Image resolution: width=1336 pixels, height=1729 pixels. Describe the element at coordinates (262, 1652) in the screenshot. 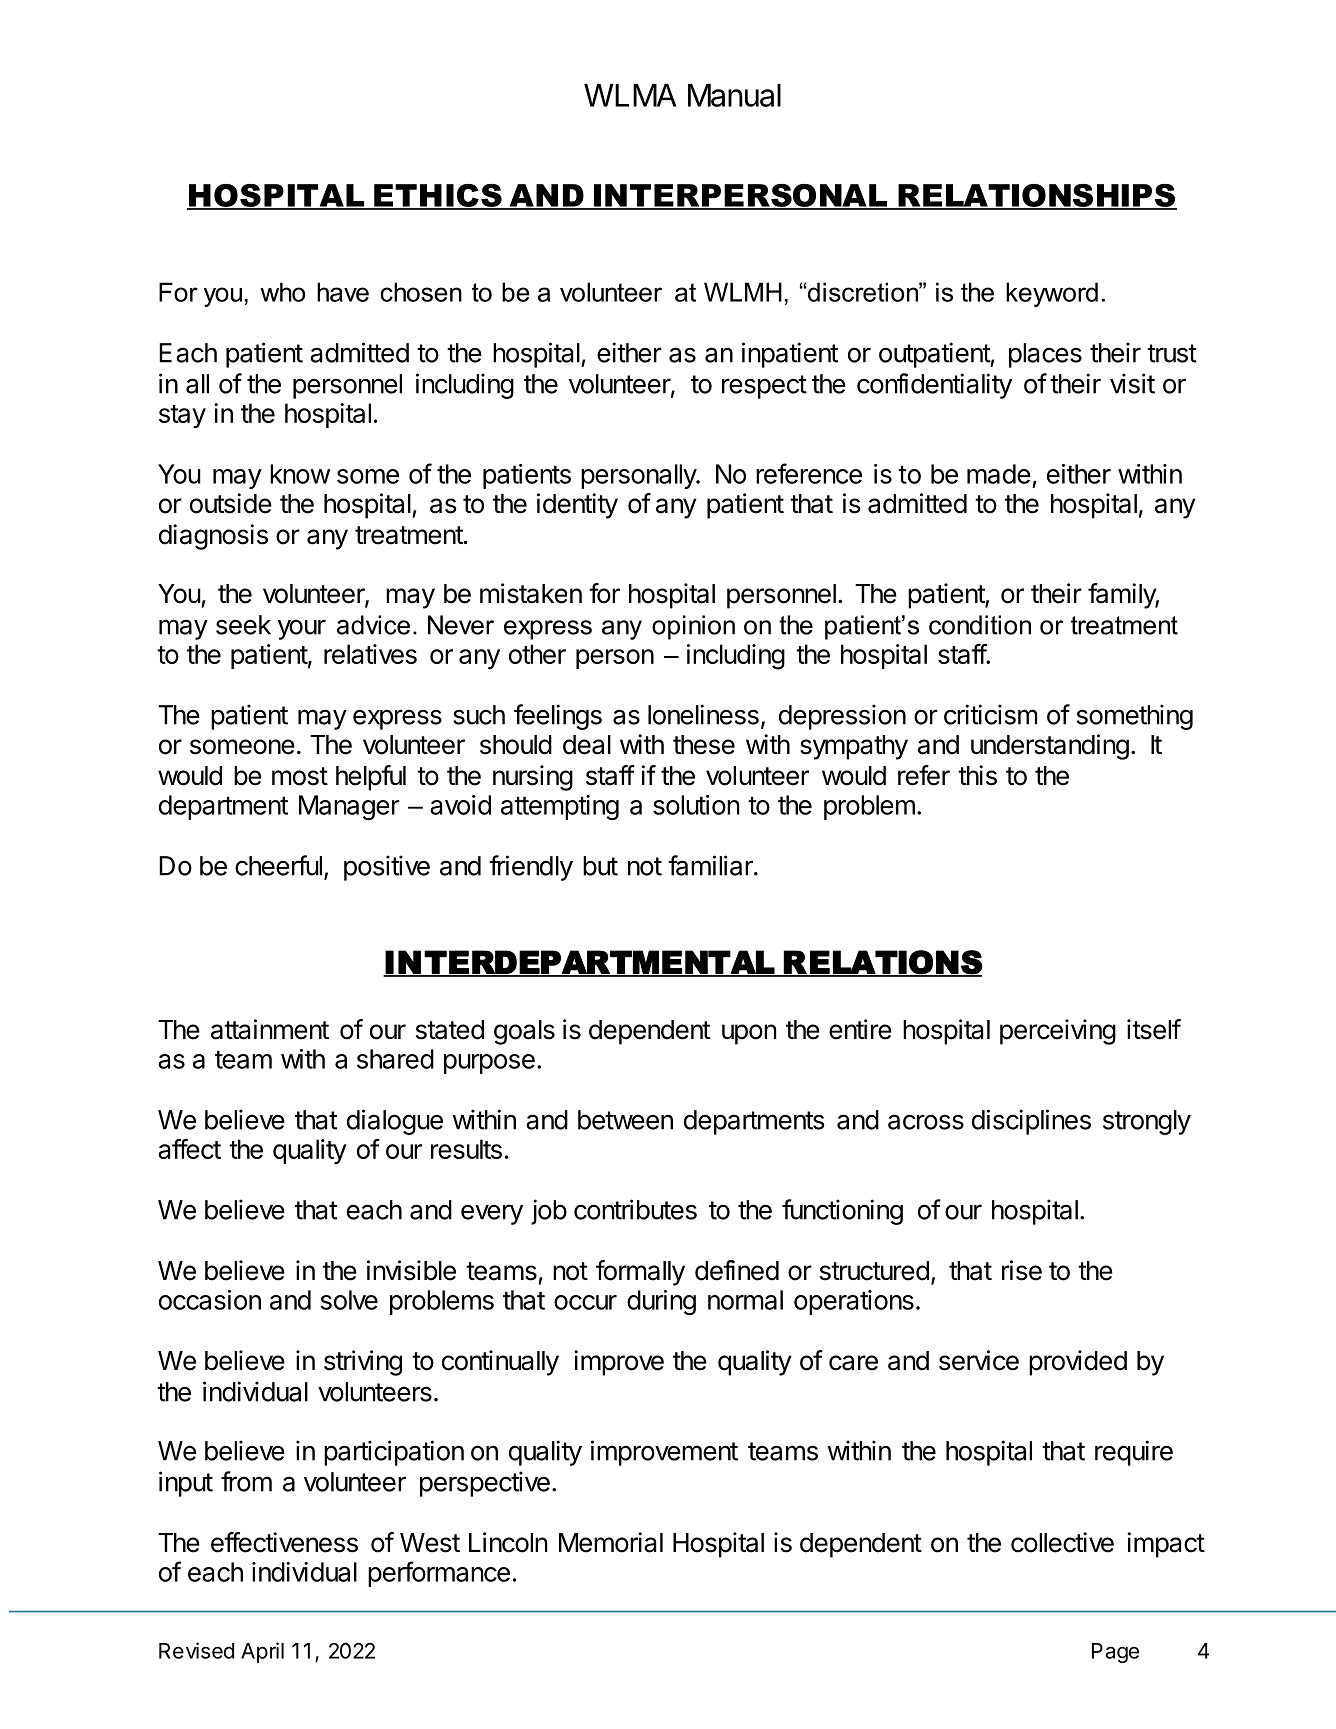

I see `April` at that location.
